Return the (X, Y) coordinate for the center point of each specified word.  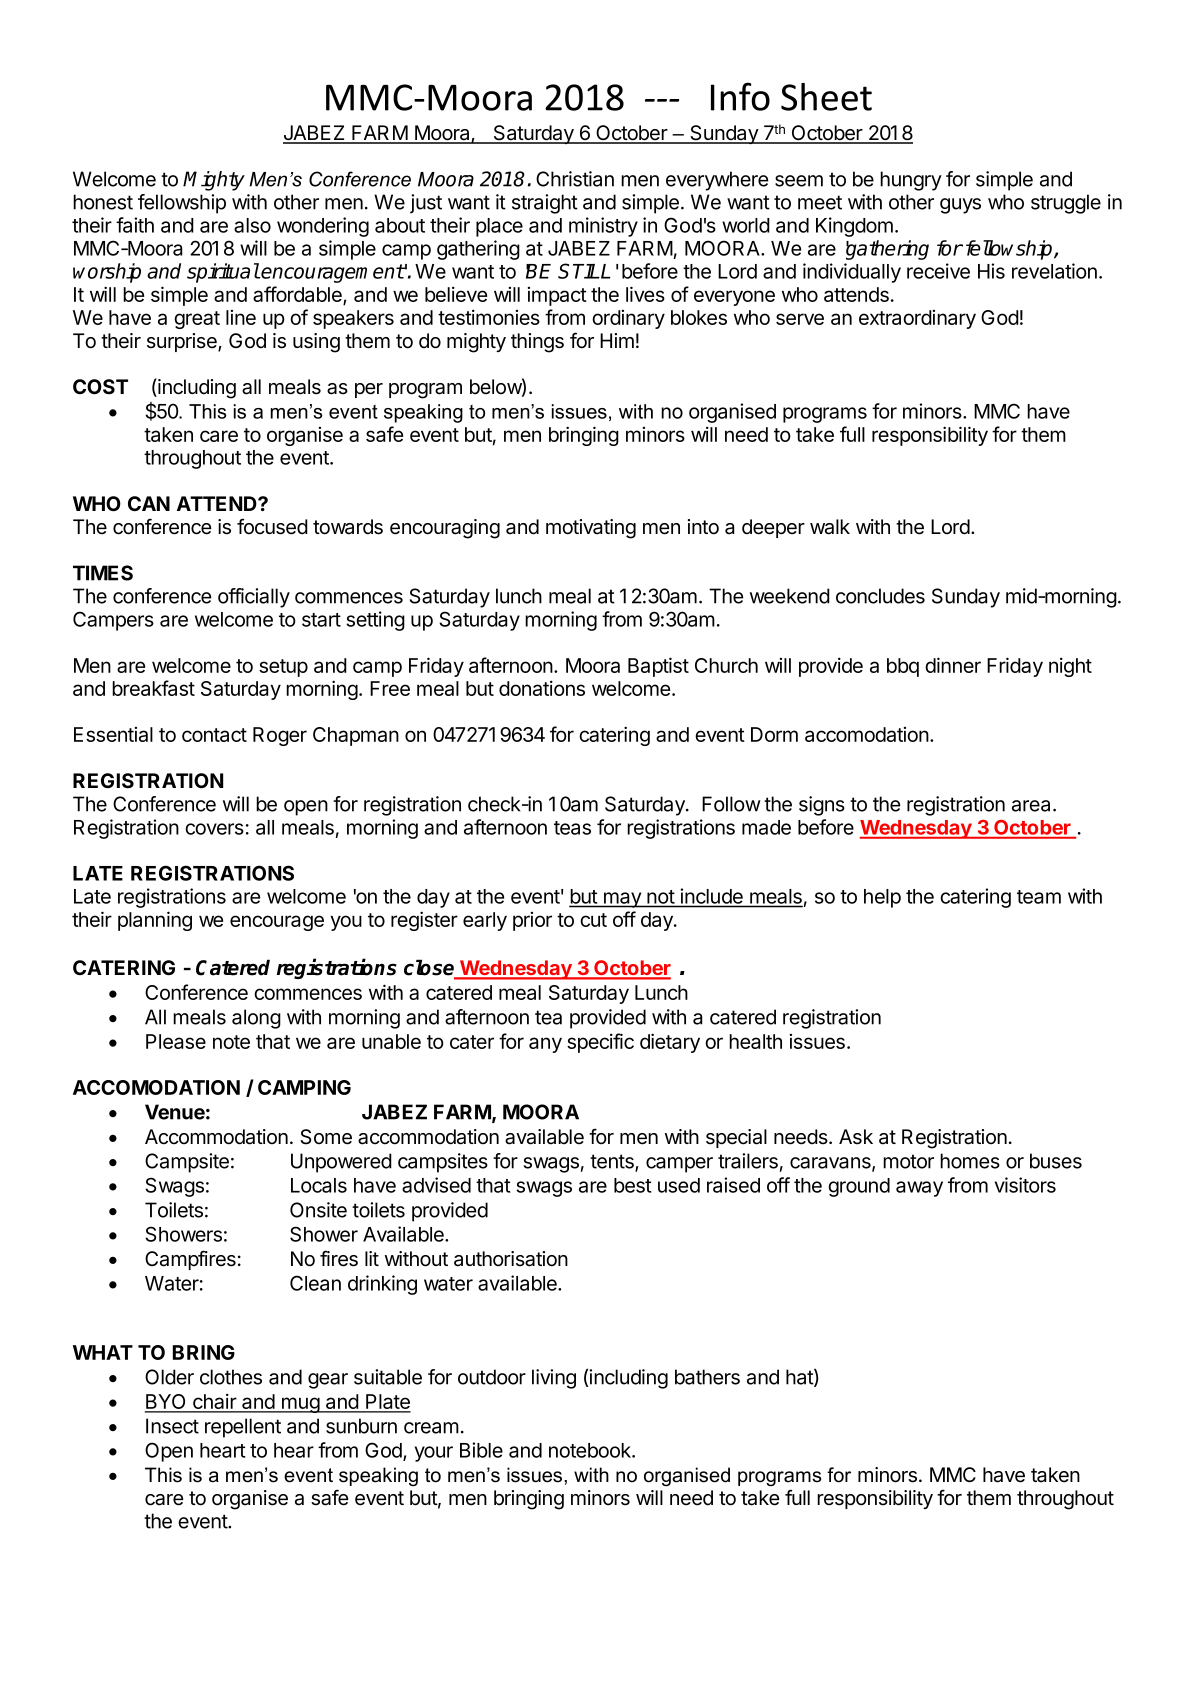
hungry (911, 181)
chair (214, 1402)
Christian (575, 179)
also (252, 225)
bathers (707, 1377)
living (554, 1379)
